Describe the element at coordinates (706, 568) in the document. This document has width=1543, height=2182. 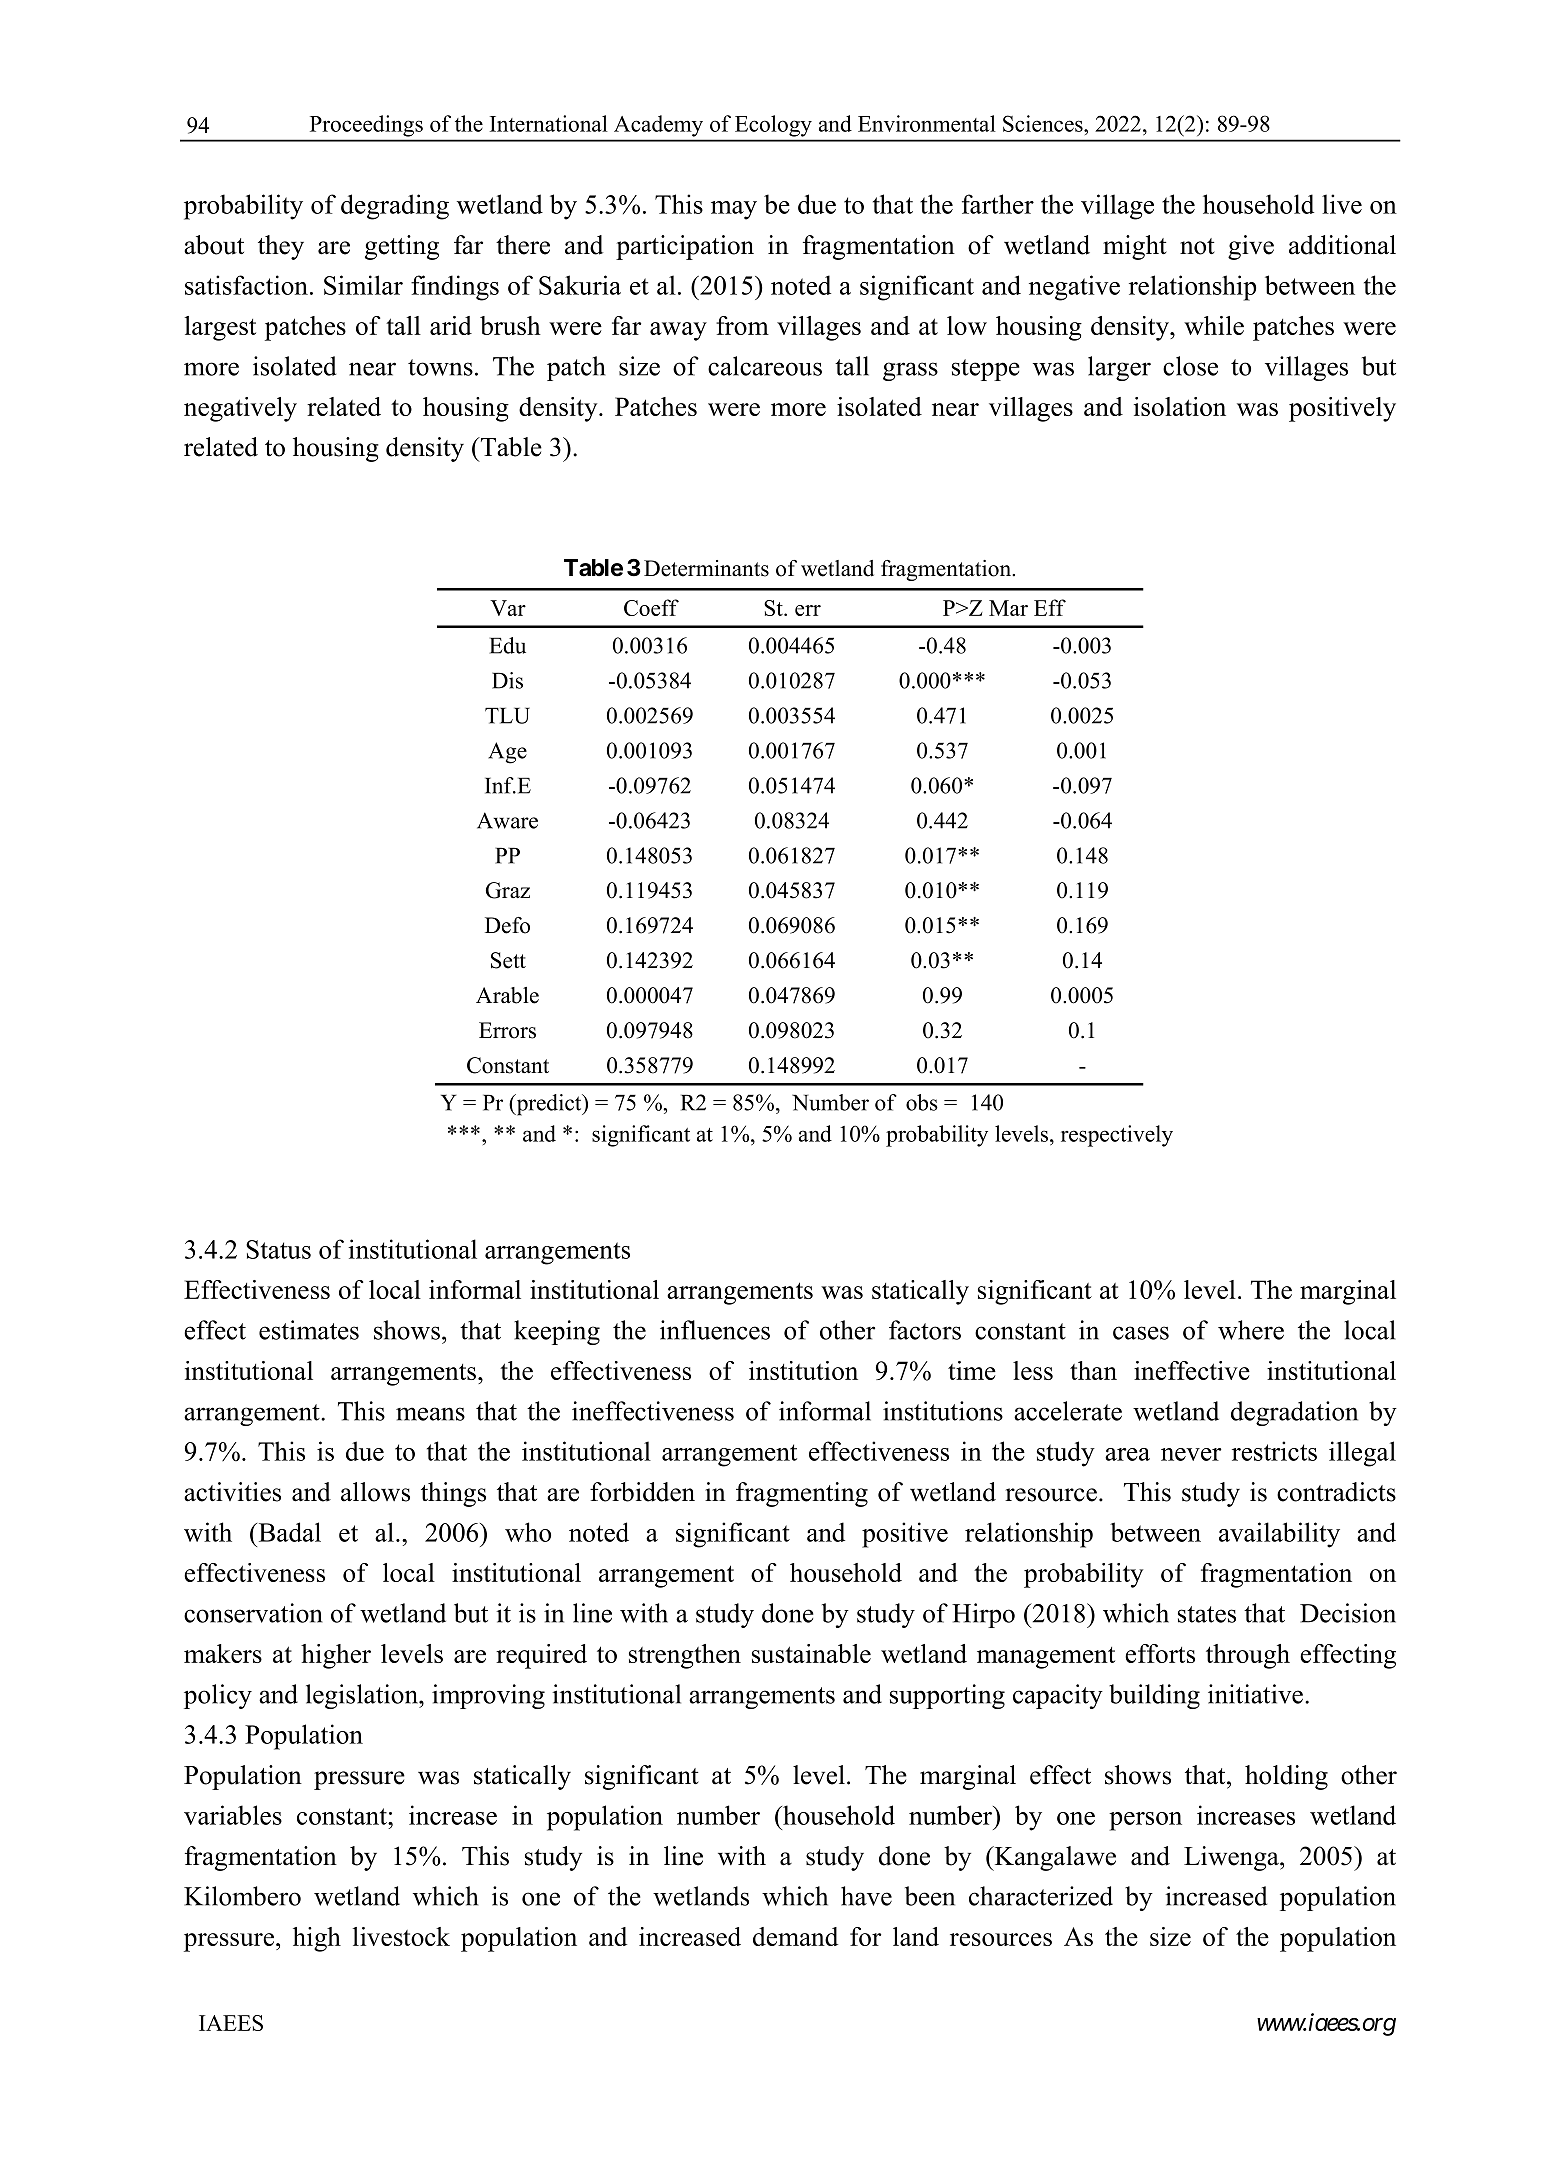
I see `Determinants` at that location.
